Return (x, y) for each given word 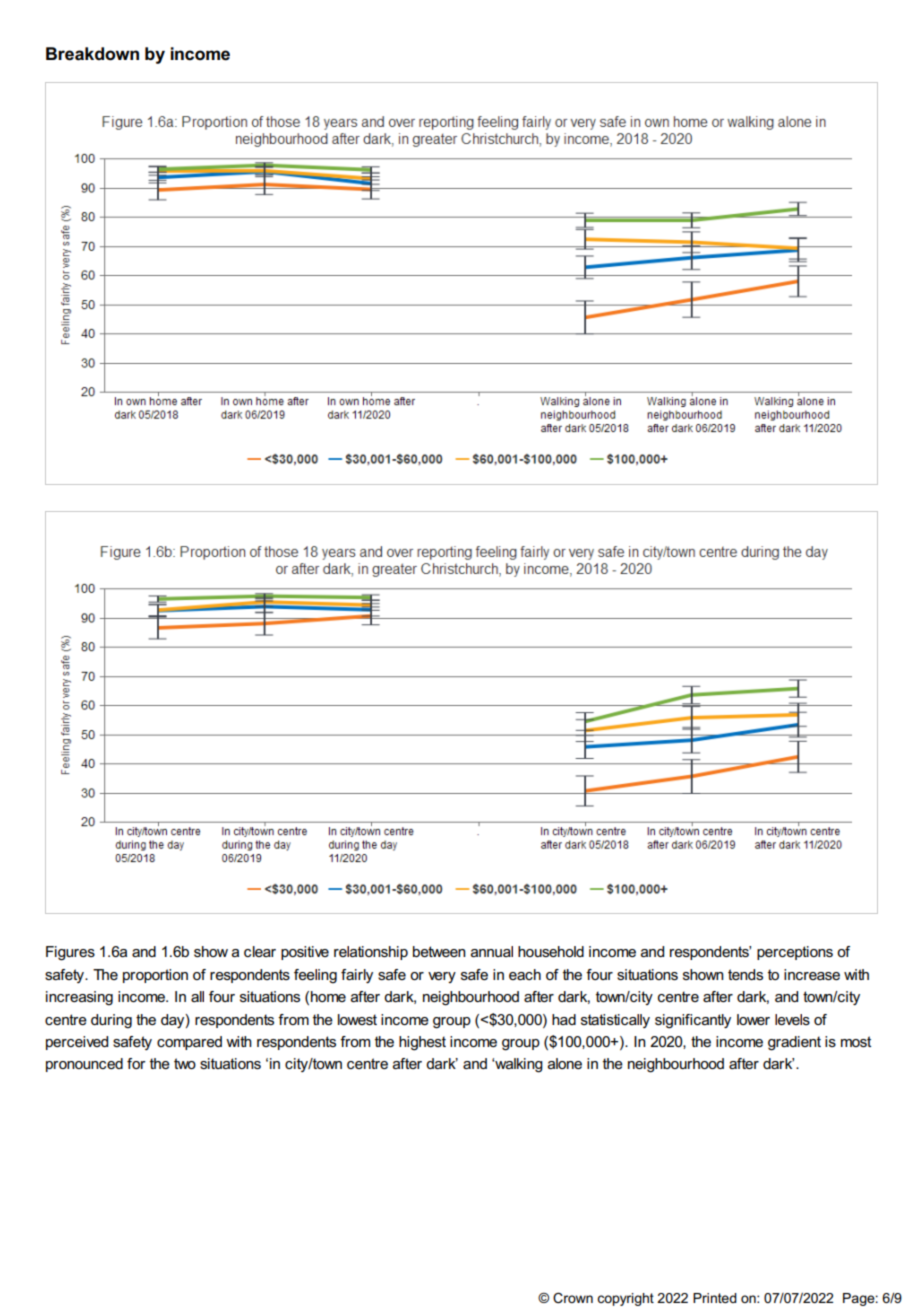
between (439, 951)
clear (260, 951)
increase (812, 974)
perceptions (795, 953)
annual (492, 951)
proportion (155, 976)
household (551, 951)
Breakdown (92, 54)
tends (745, 974)
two (185, 1063)
